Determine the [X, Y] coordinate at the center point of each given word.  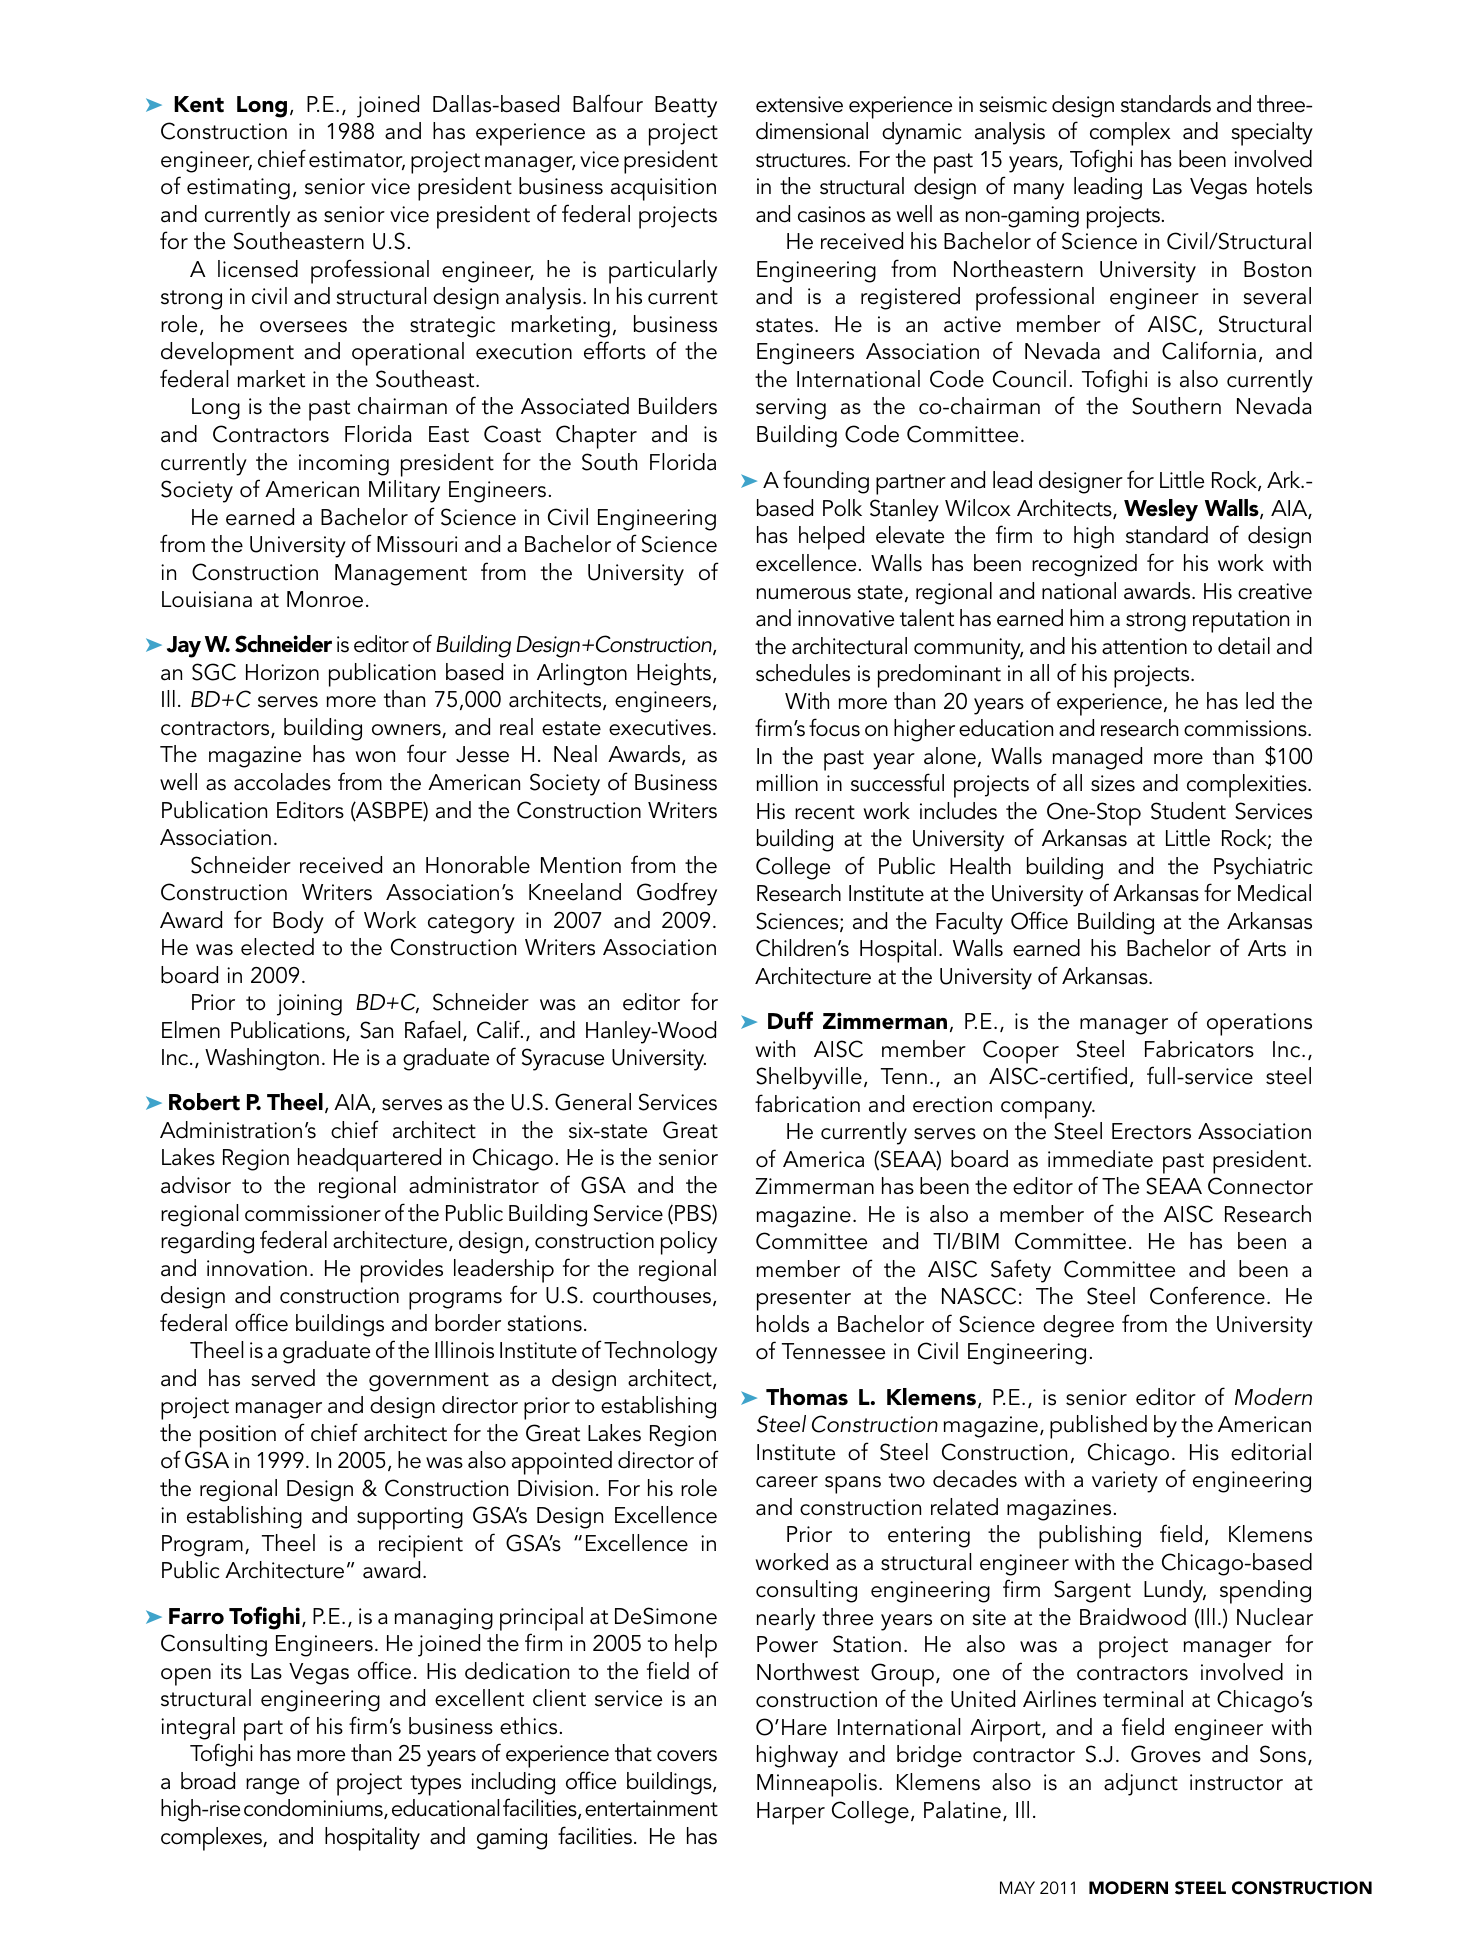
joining [309, 1005]
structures [802, 160]
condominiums [314, 1809]
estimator [357, 160]
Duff [790, 1020]
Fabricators [1199, 1049]
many [1039, 191]
